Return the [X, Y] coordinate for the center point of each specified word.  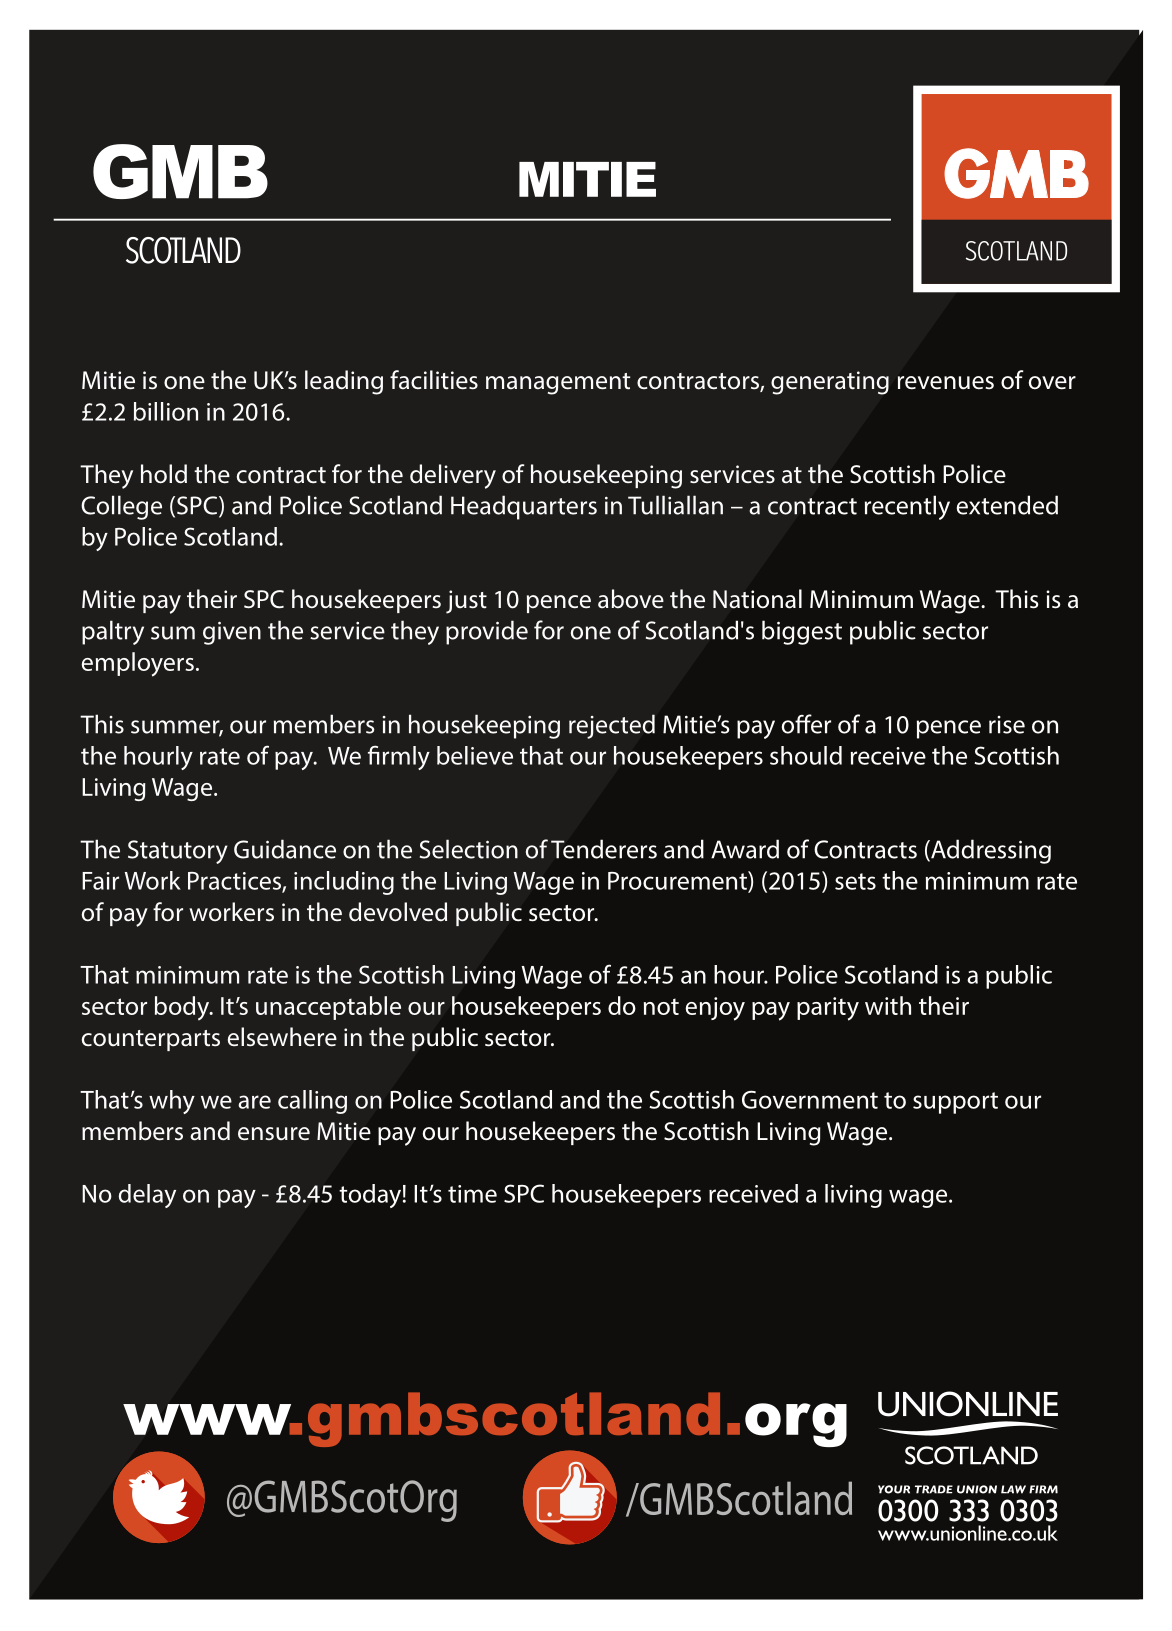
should [806, 755]
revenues [946, 383]
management [558, 384]
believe [475, 755]
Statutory [178, 852]
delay [147, 1196]
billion [166, 411]
